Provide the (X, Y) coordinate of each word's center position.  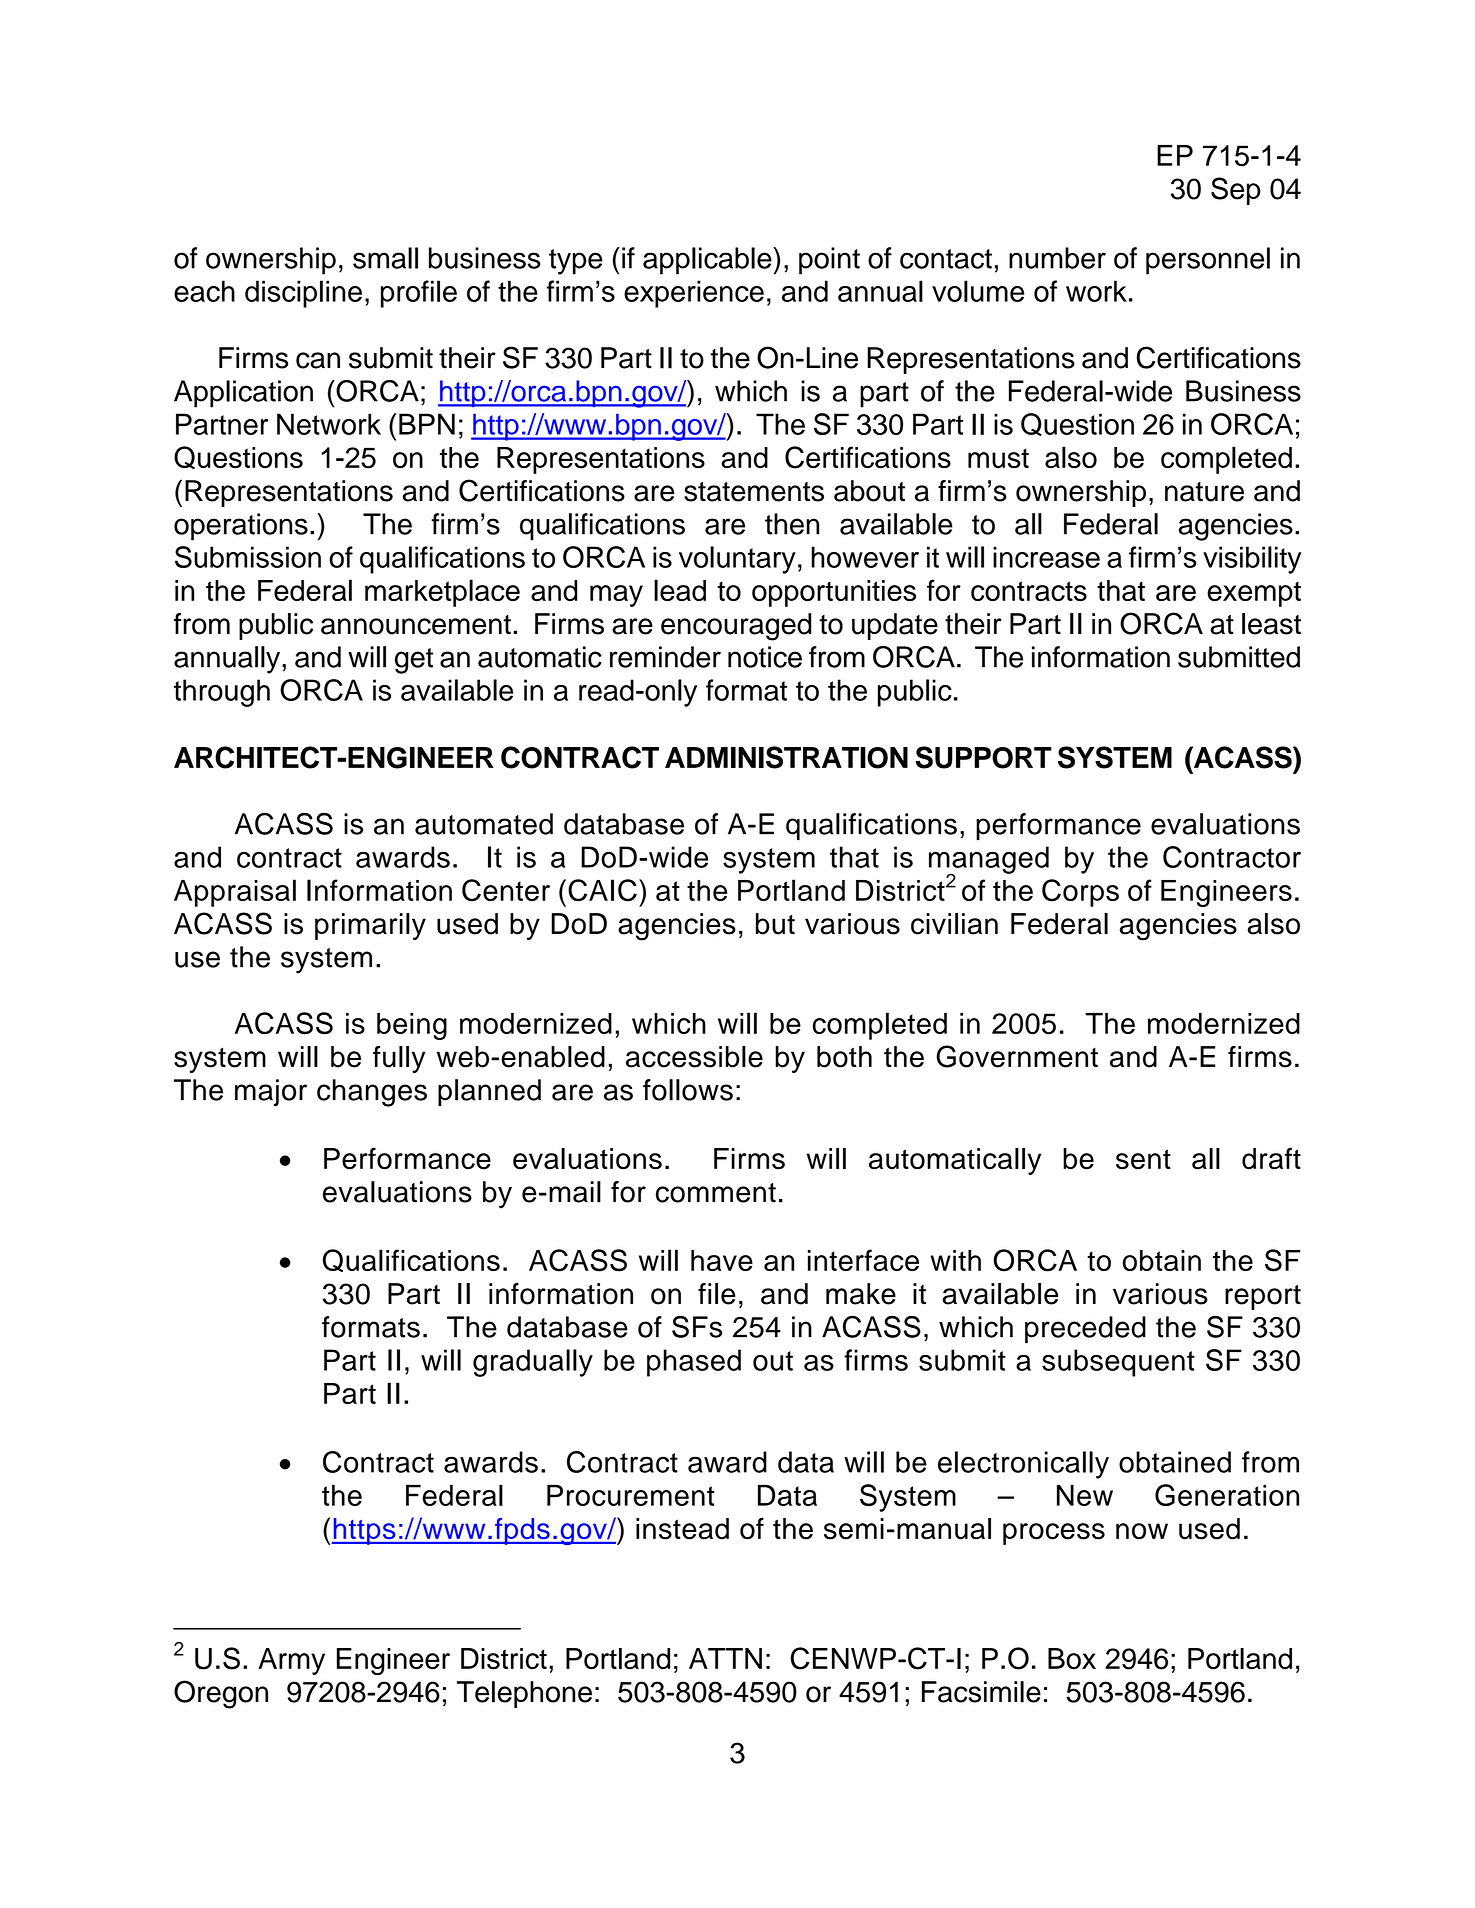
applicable (708, 261)
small (385, 258)
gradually (533, 1363)
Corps (1080, 893)
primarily (370, 926)
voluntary (737, 560)
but (775, 924)
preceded (1085, 1330)
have (722, 1260)
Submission (248, 557)
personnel (1208, 261)
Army (291, 1661)
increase (1046, 557)
